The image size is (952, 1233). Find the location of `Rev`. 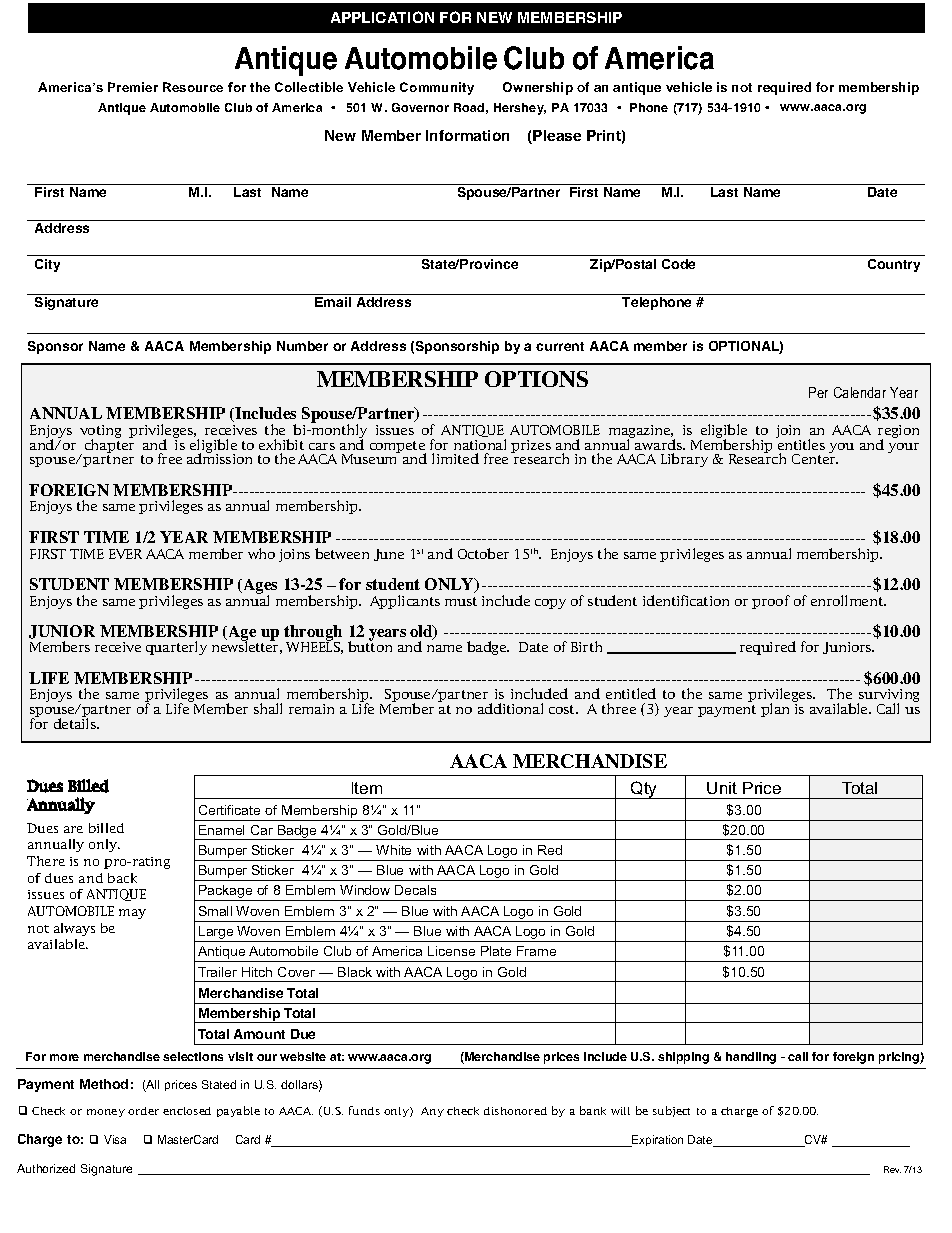

Rev is located at coordinates (892, 1169).
